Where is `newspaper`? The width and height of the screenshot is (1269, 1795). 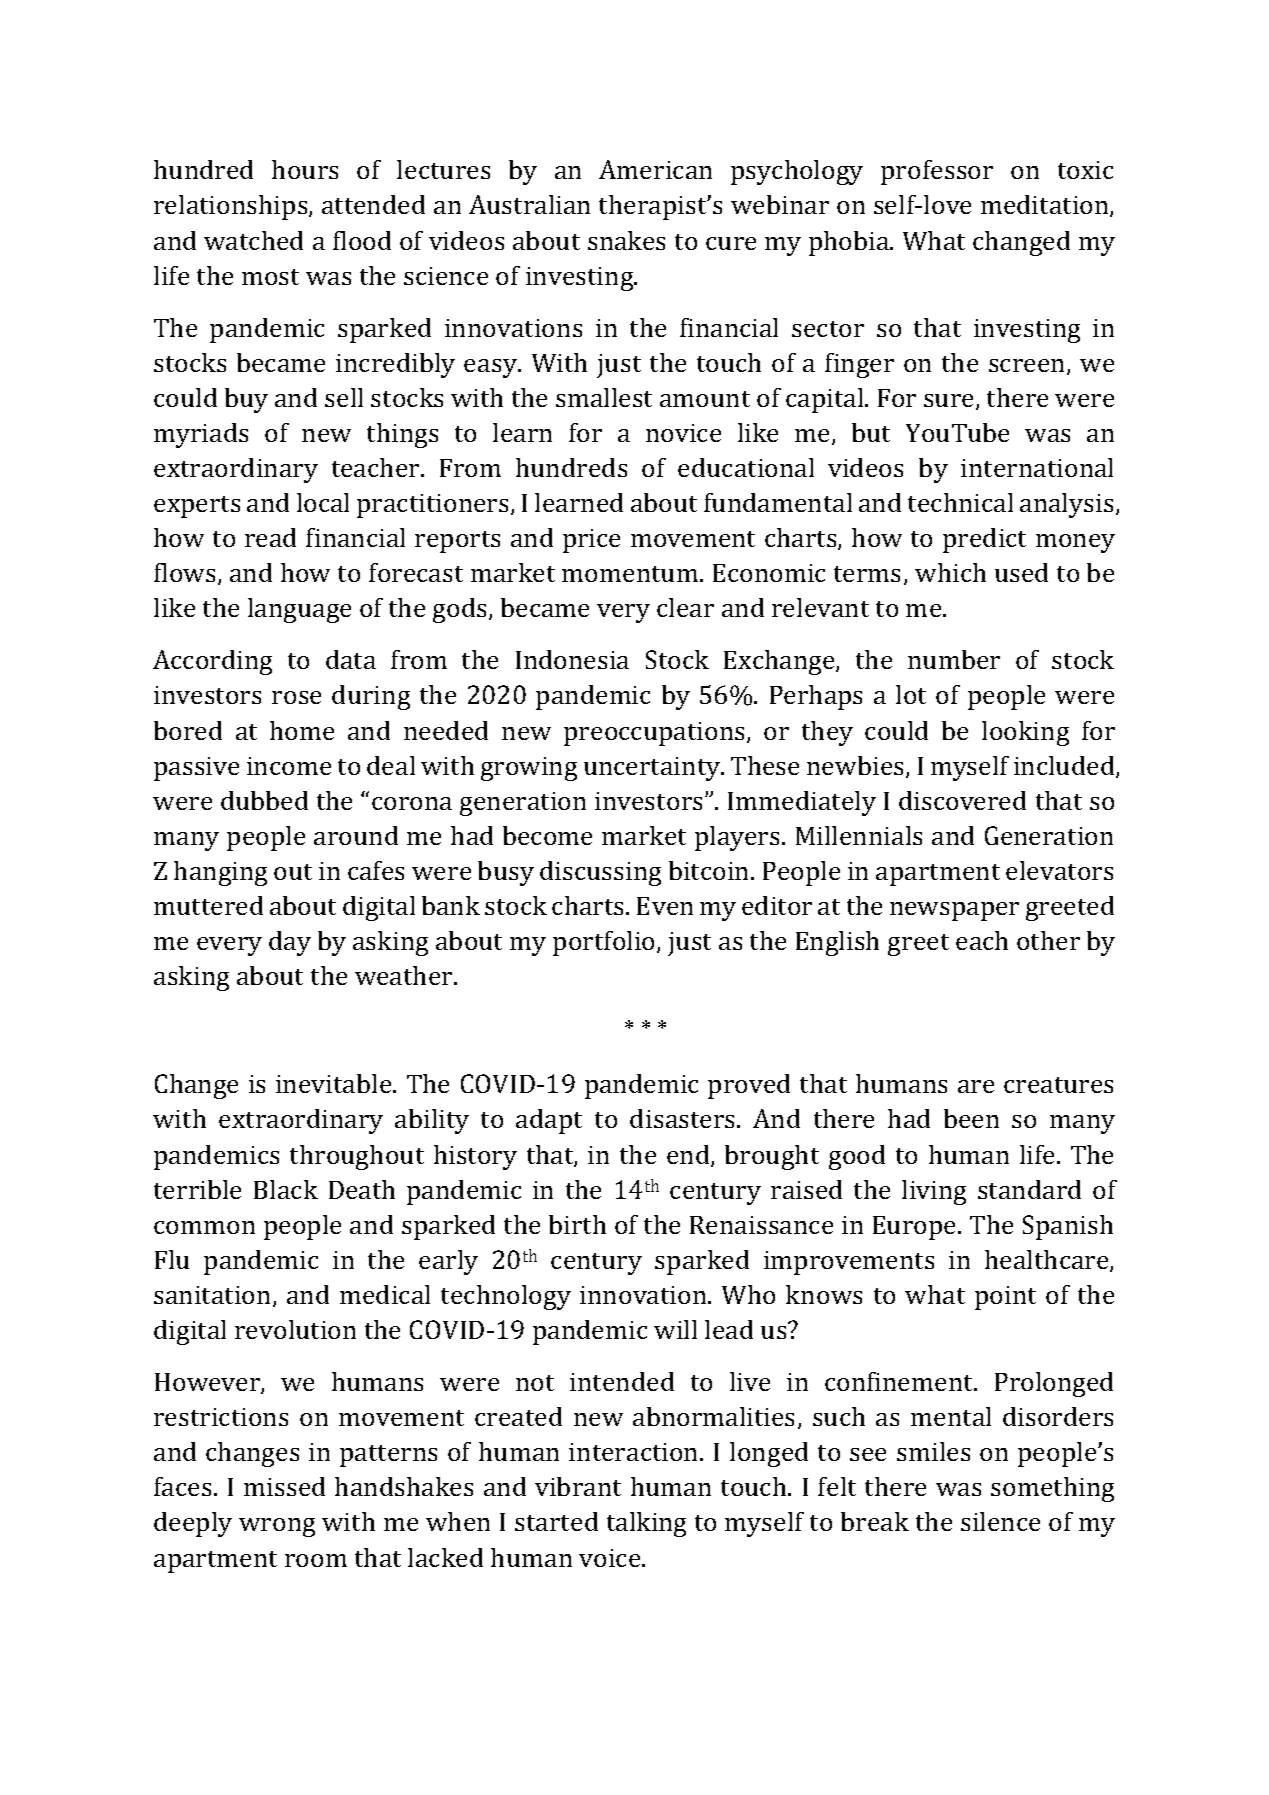 newspaper is located at coordinates (954, 911).
